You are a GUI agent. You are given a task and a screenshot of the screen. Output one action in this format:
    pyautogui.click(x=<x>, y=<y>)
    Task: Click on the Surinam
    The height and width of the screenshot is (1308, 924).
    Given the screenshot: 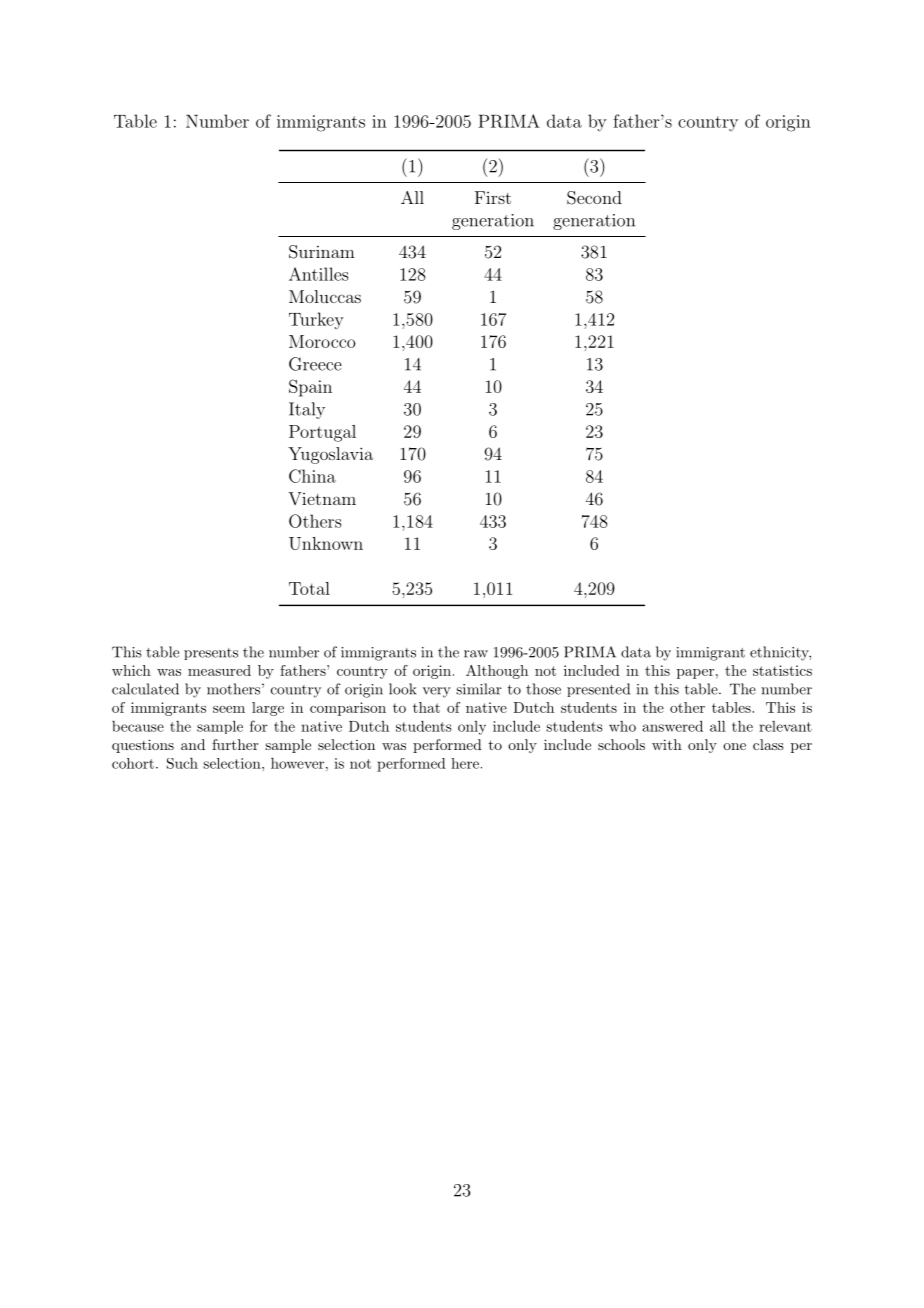 What is the action you would take?
    pyautogui.click(x=322, y=252)
